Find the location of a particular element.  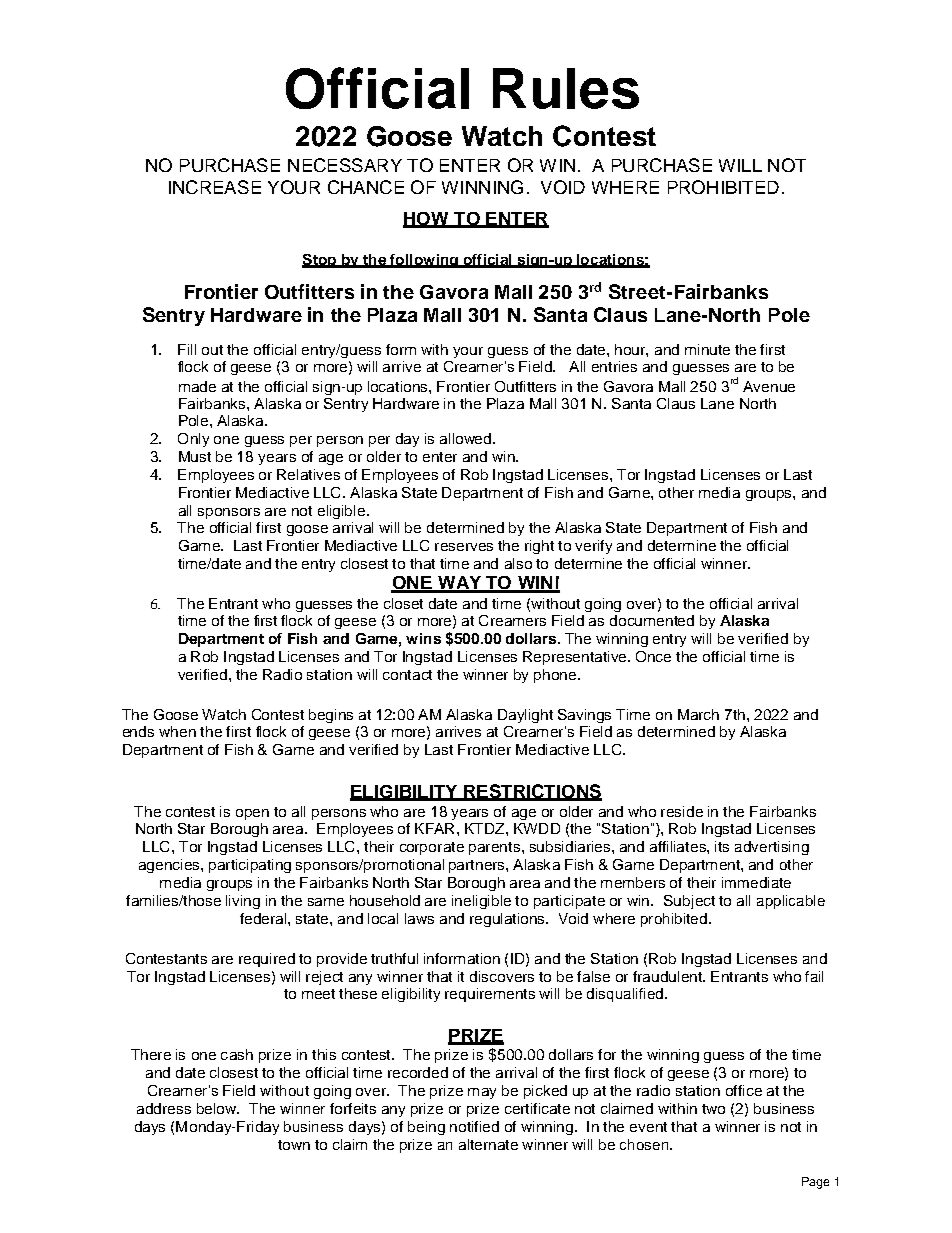

alternate is located at coordinates (488, 1144).
